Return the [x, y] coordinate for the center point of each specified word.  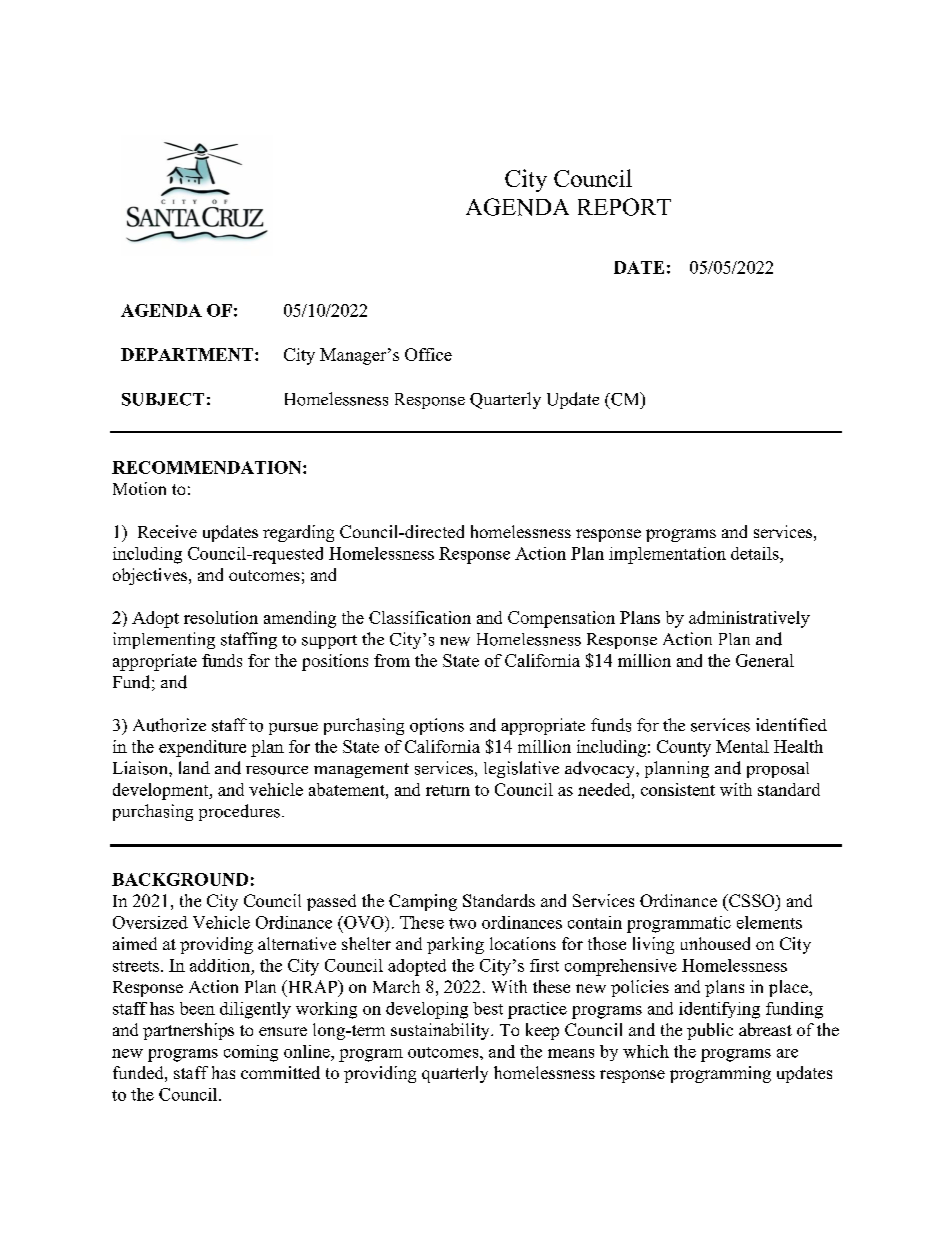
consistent [678, 789]
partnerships [188, 1031]
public [710, 1031]
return [448, 790]
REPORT [624, 207]
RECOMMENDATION [208, 467]
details [756, 553]
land [194, 767]
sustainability [441, 1031]
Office [428, 354]
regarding [298, 533]
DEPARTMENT [187, 354]
